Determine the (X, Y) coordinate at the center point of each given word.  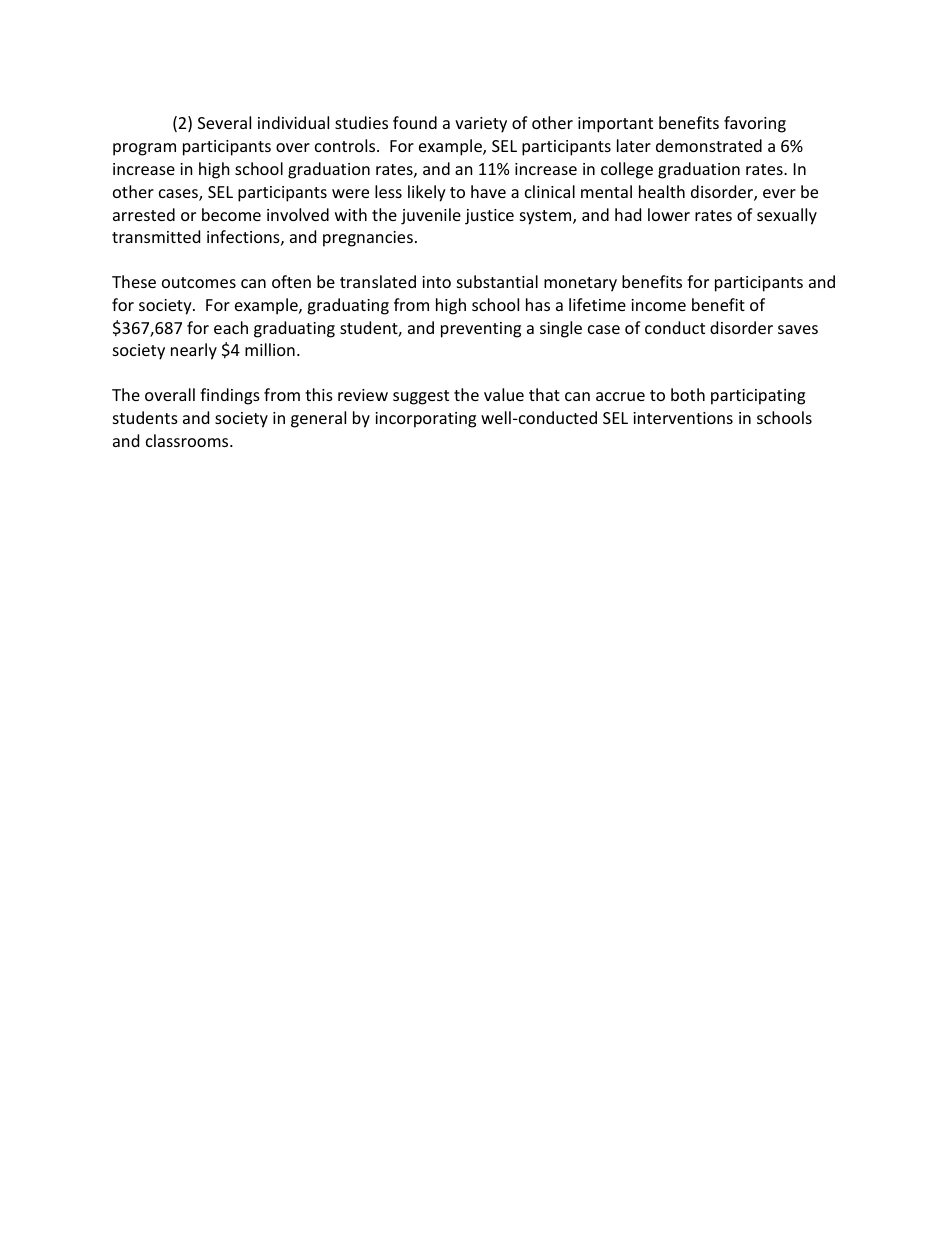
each (231, 327)
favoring (755, 124)
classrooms (188, 440)
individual (293, 122)
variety (481, 125)
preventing (481, 330)
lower (669, 214)
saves (798, 329)
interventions (683, 418)
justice (489, 217)
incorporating (425, 420)
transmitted (156, 236)
